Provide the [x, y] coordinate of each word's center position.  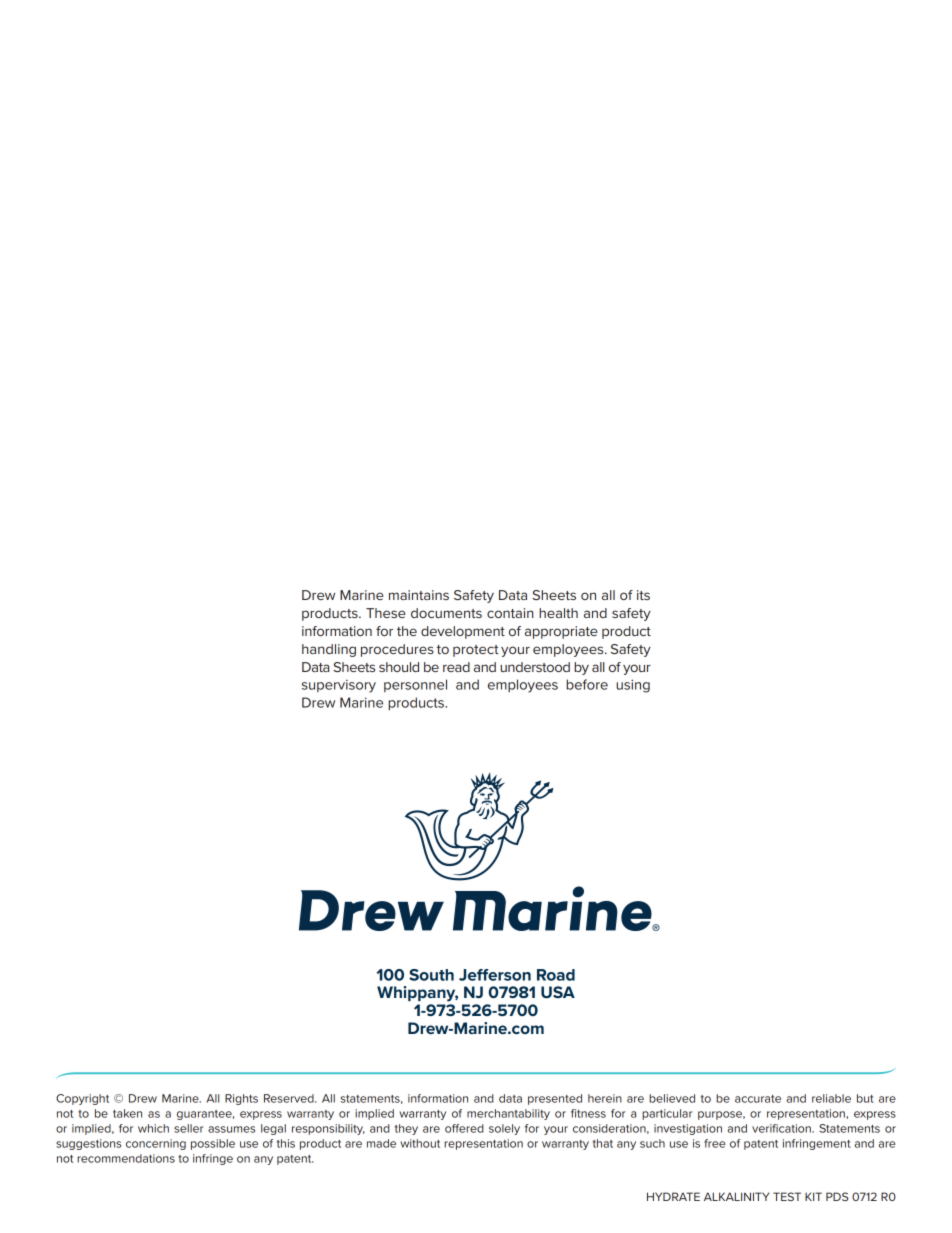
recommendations [126, 1158]
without [420, 1143]
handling [329, 650]
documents [446, 613]
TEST [787, 1196]
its [643, 595]
